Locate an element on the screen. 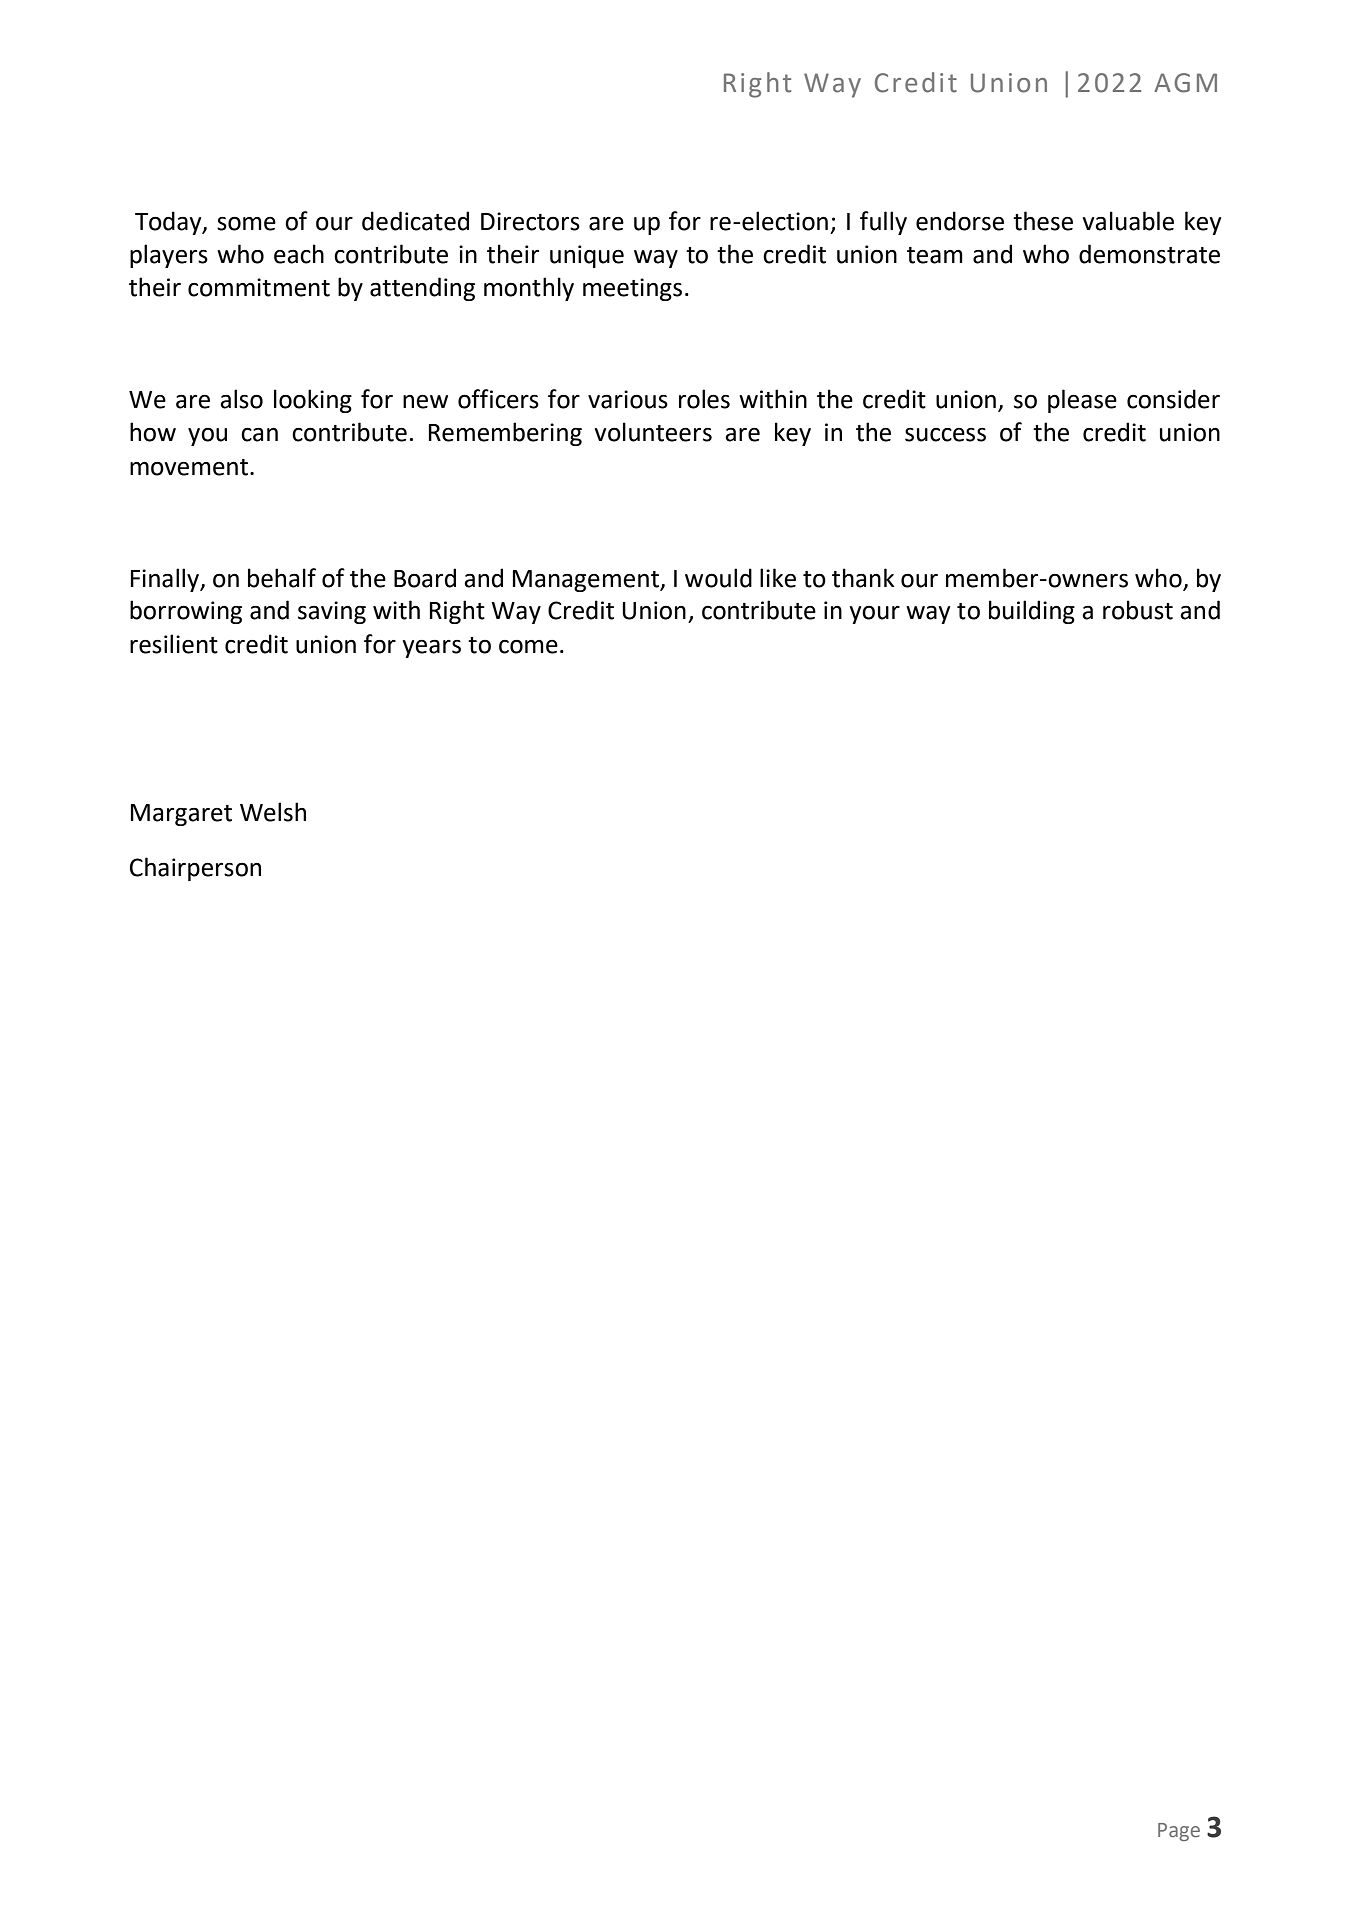 Image resolution: width=1350 pixels, height=1910 pixels. come is located at coordinates (528, 646).
